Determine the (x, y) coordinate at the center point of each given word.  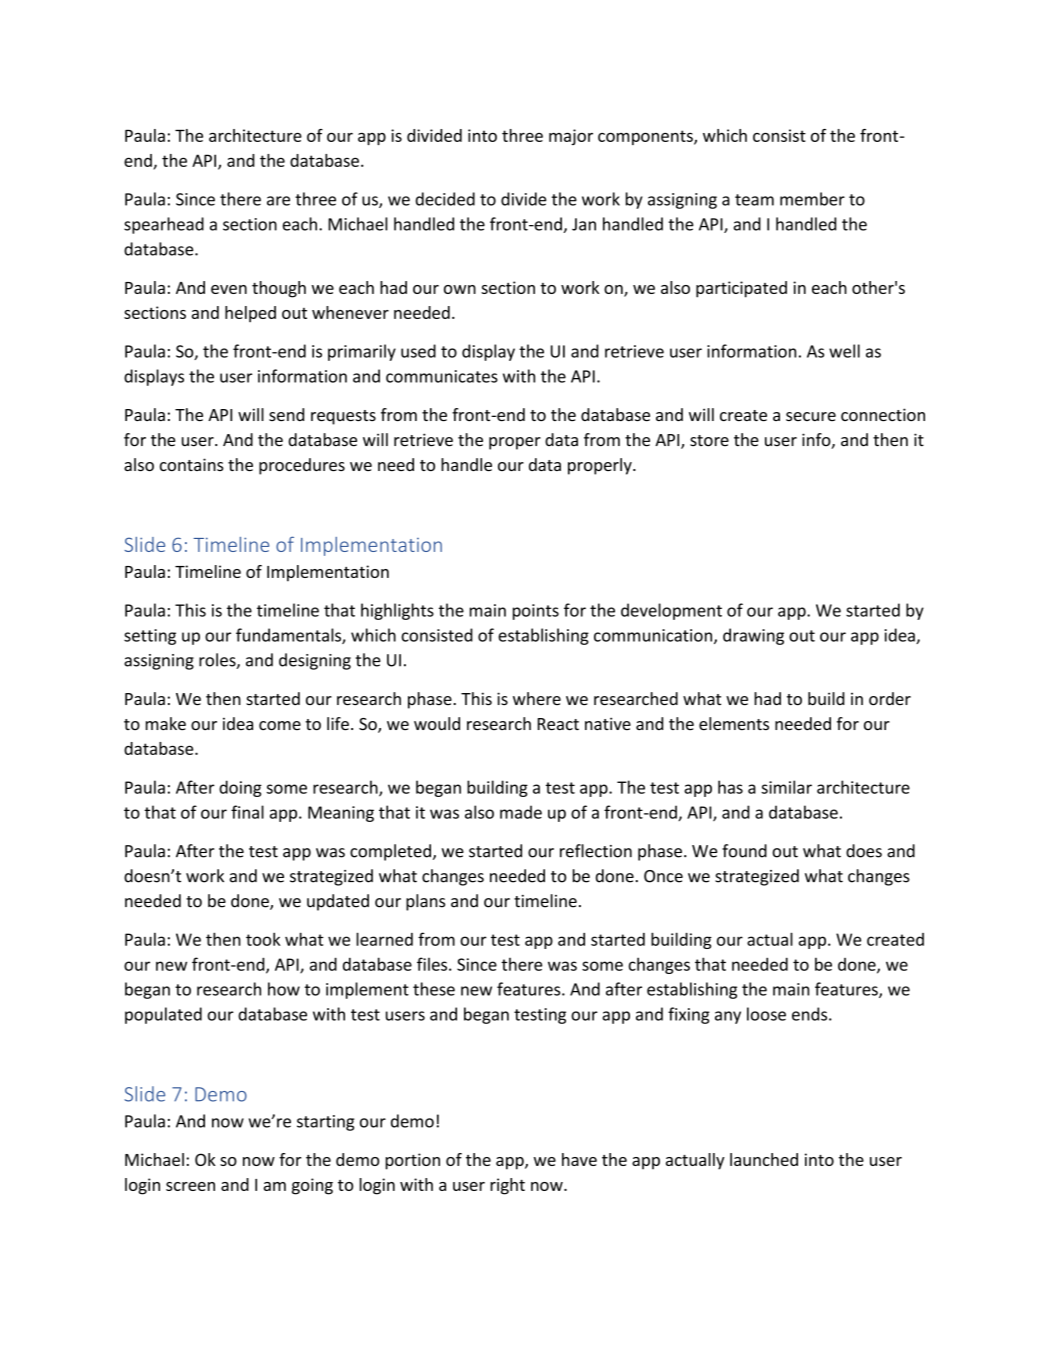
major (571, 137)
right (507, 1186)
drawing (753, 636)
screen (190, 1186)
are (278, 201)
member (812, 199)
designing (315, 661)
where (537, 698)
